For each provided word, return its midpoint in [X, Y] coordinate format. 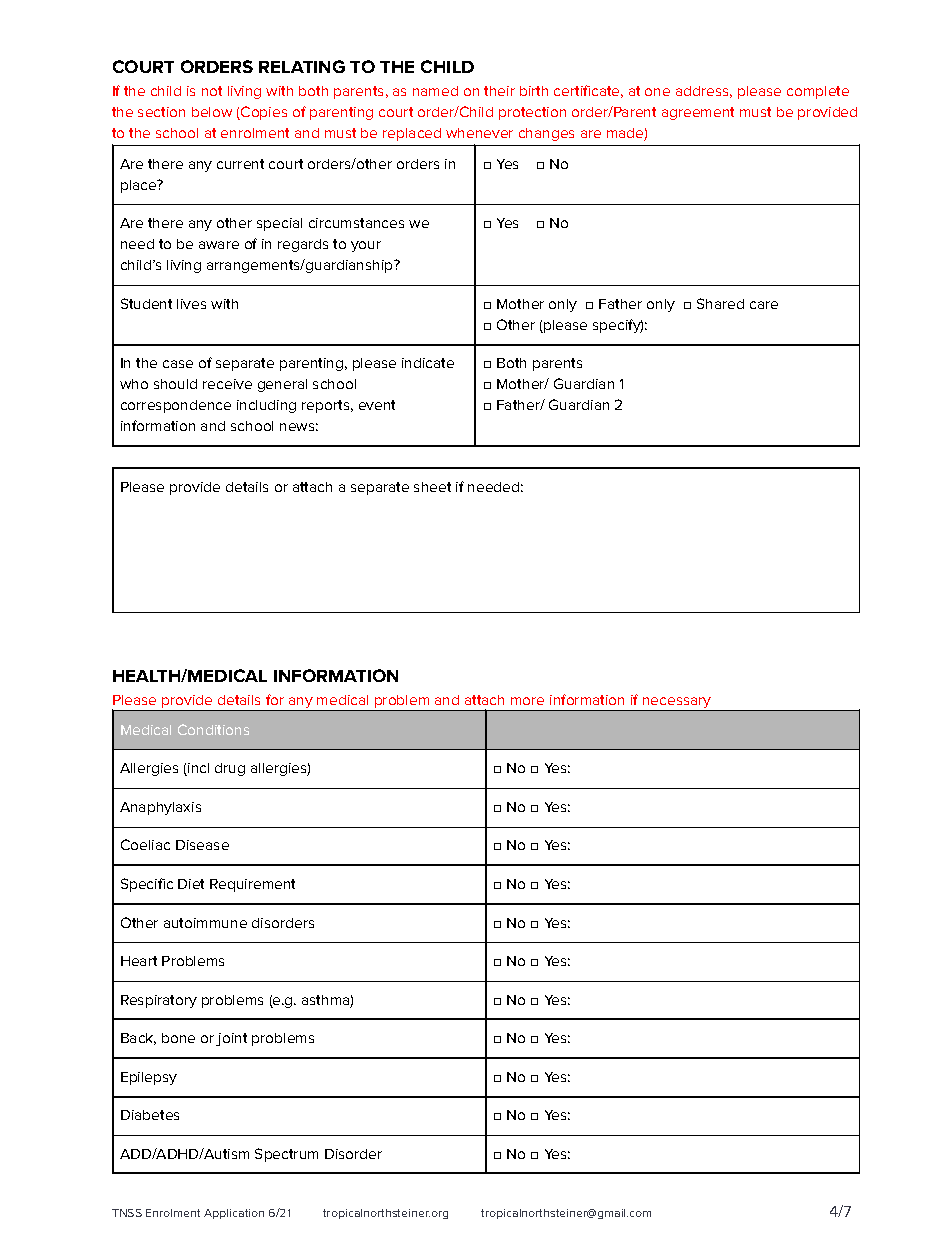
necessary [677, 704]
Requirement [252, 885]
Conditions [213, 729]
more [527, 701]
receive [227, 384]
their [499, 91]
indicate [428, 363]
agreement [698, 113]
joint [231, 1039]
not [212, 91]
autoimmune [205, 923]
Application [234, 1214]
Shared [720, 303]
